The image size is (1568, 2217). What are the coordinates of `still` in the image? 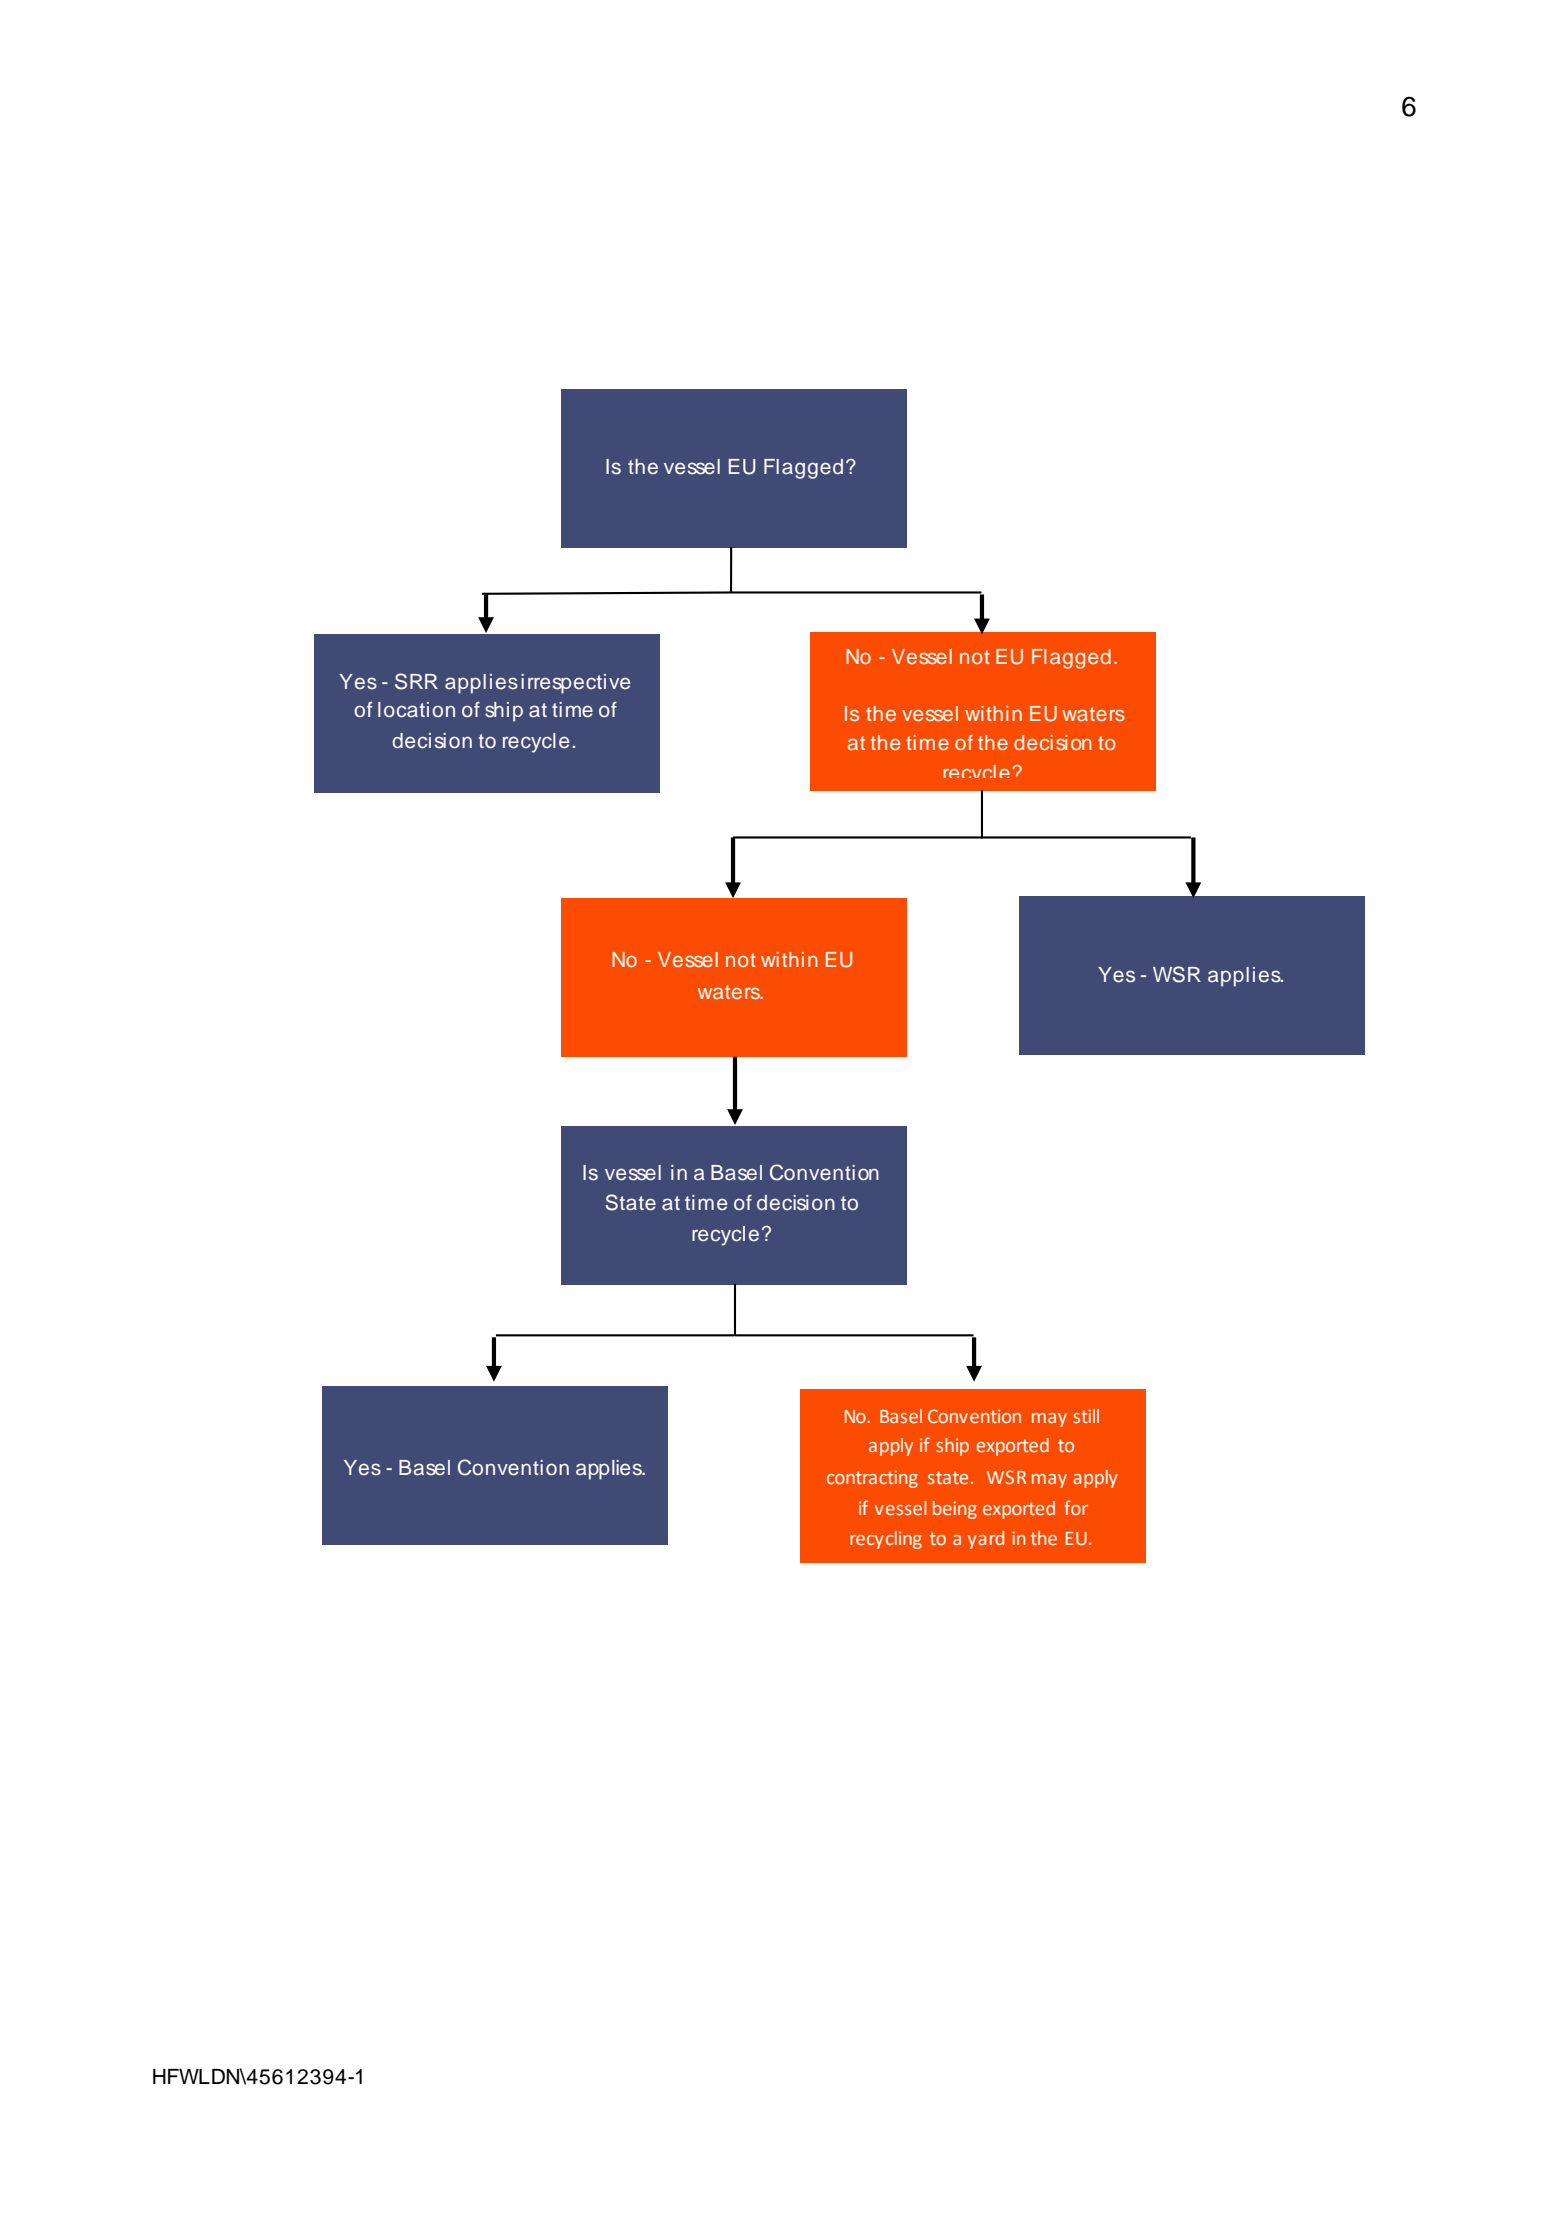 It's located at (1086, 1416).
